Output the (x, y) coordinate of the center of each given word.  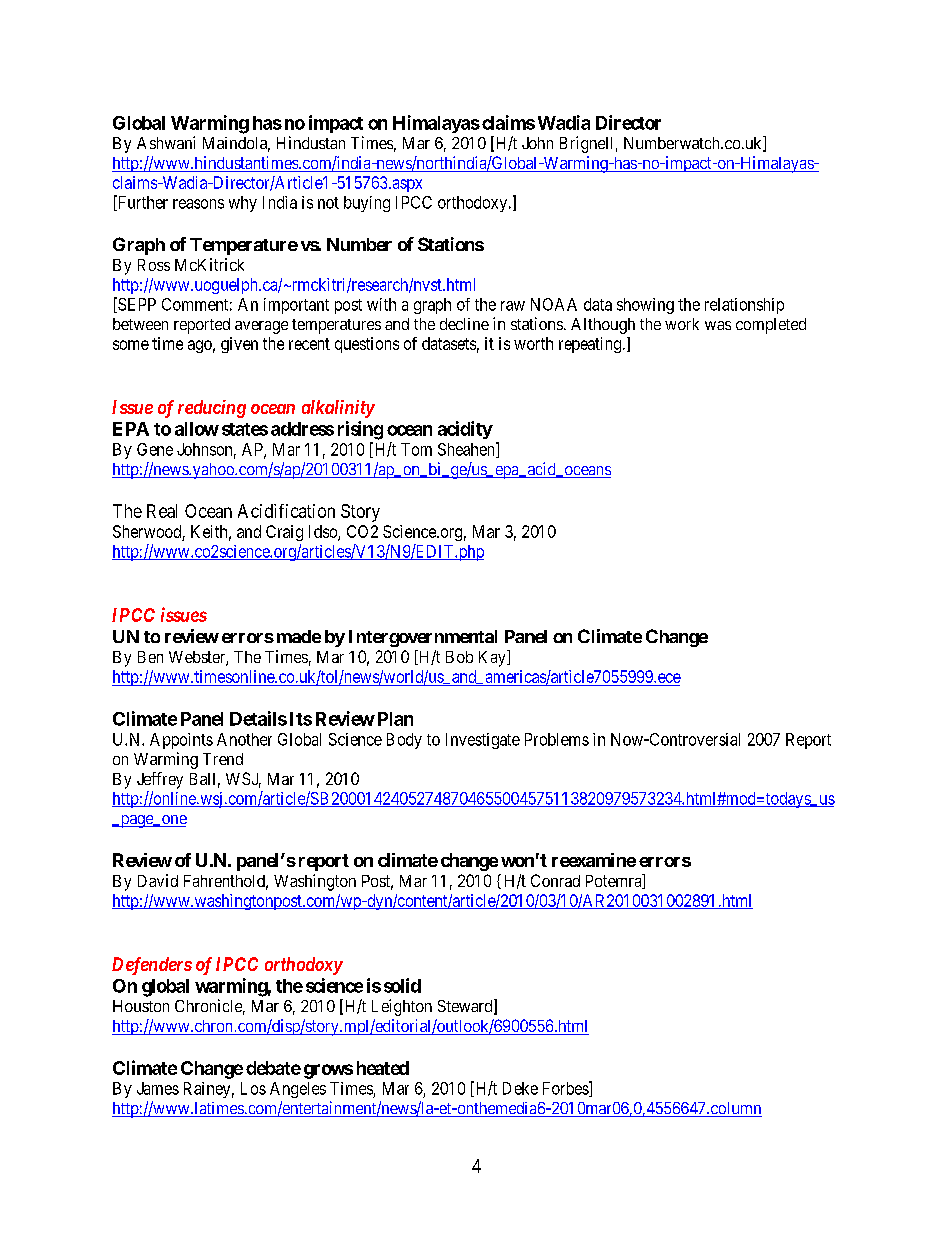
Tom (416, 449)
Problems (557, 739)
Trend (223, 759)
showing (645, 306)
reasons (198, 204)
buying (367, 204)
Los (253, 1088)
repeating (590, 345)
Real (162, 511)
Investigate (483, 741)
